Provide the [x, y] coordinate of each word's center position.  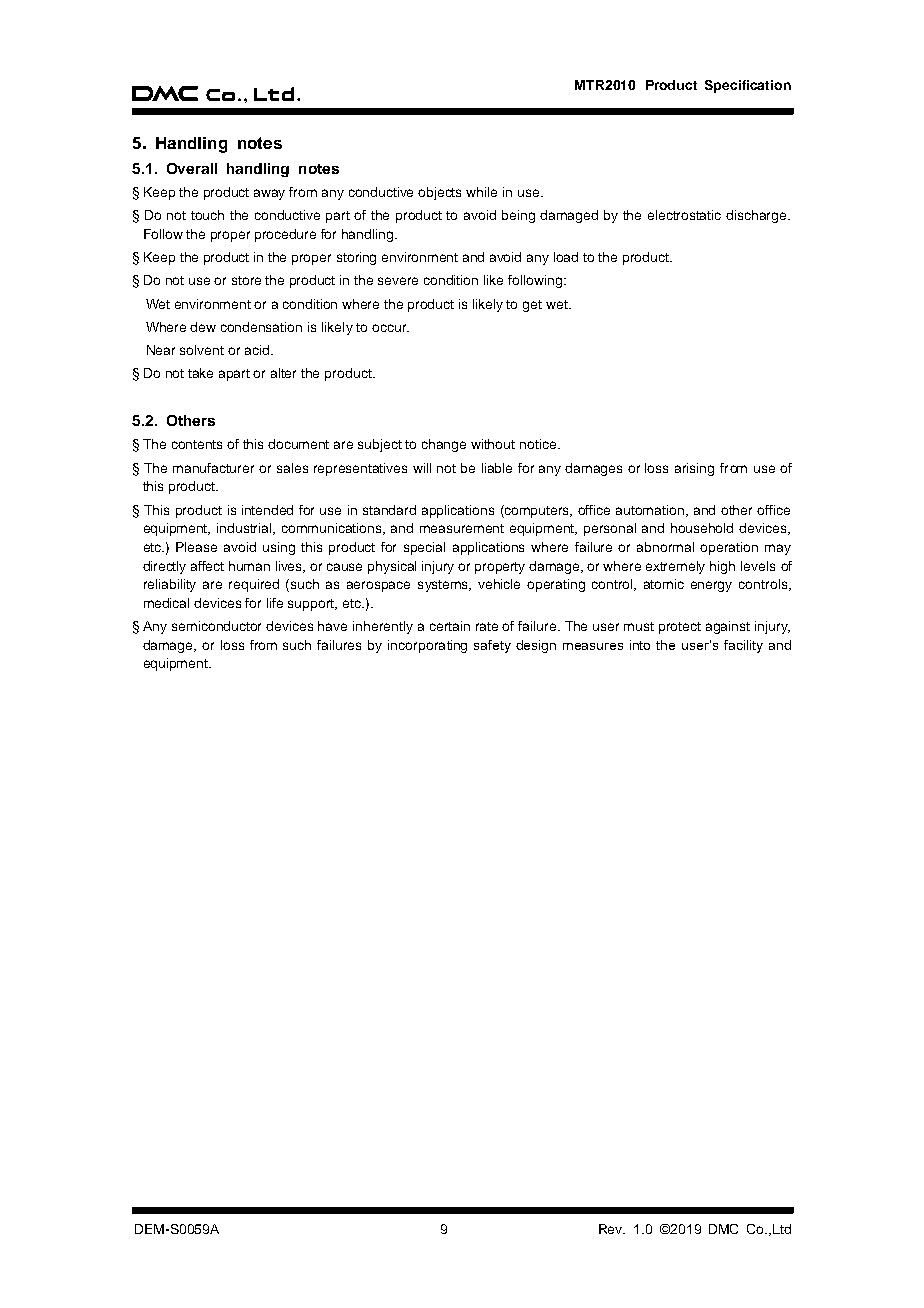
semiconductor [216, 626]
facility [743, 646]
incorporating [427, 646]
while [481, 192]
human [249, 566]
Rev [612, 1229]
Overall [192, 168]
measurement [462, 528]
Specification [748, 86]
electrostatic [684, 215]
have [332, 626]
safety [492, 646]
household [702, 528]
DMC [723, 1229]
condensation [261, 327]
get [532, 306]
